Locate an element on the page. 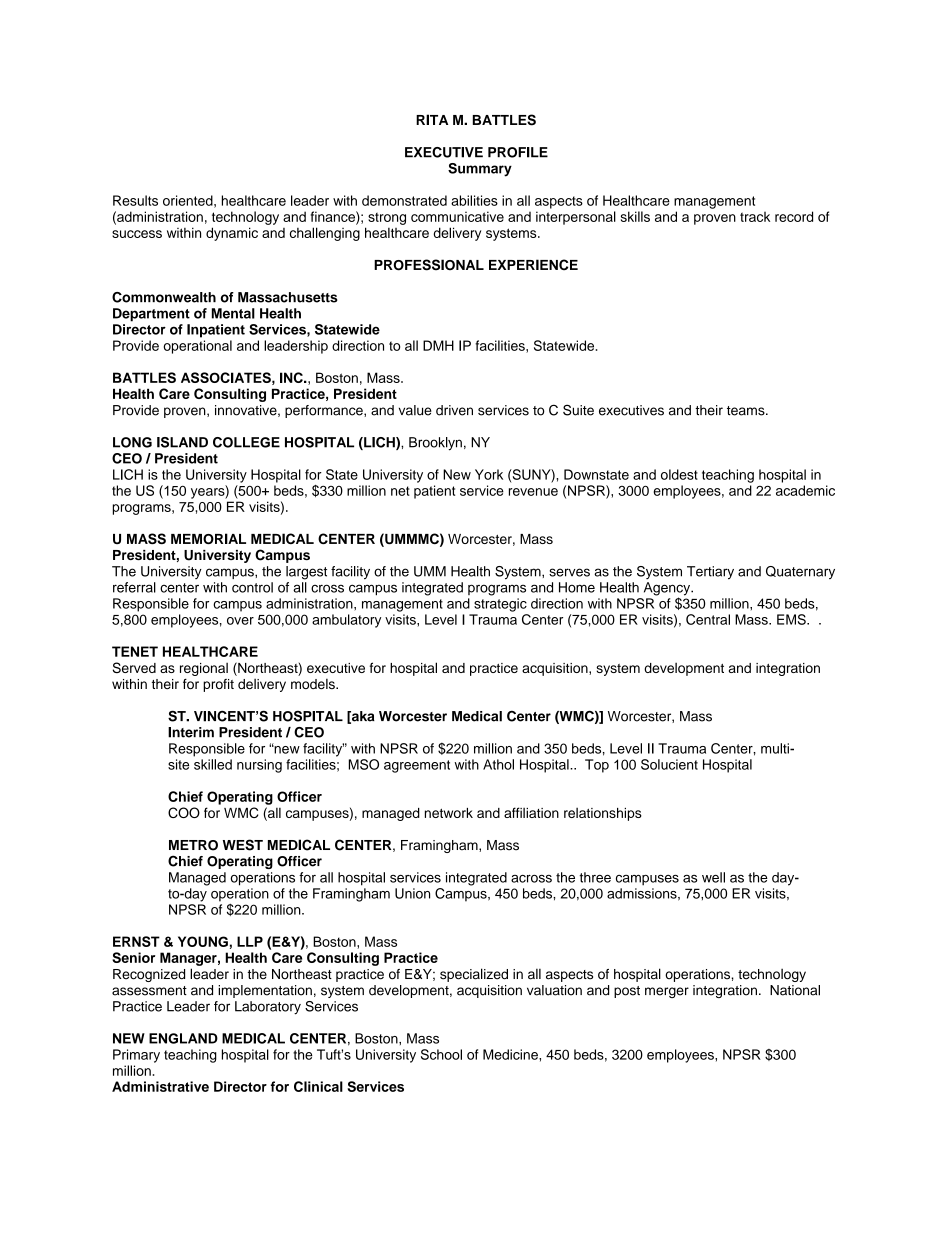 This image has width=952, height=1233. Results is located at coordinates (135, 200).
